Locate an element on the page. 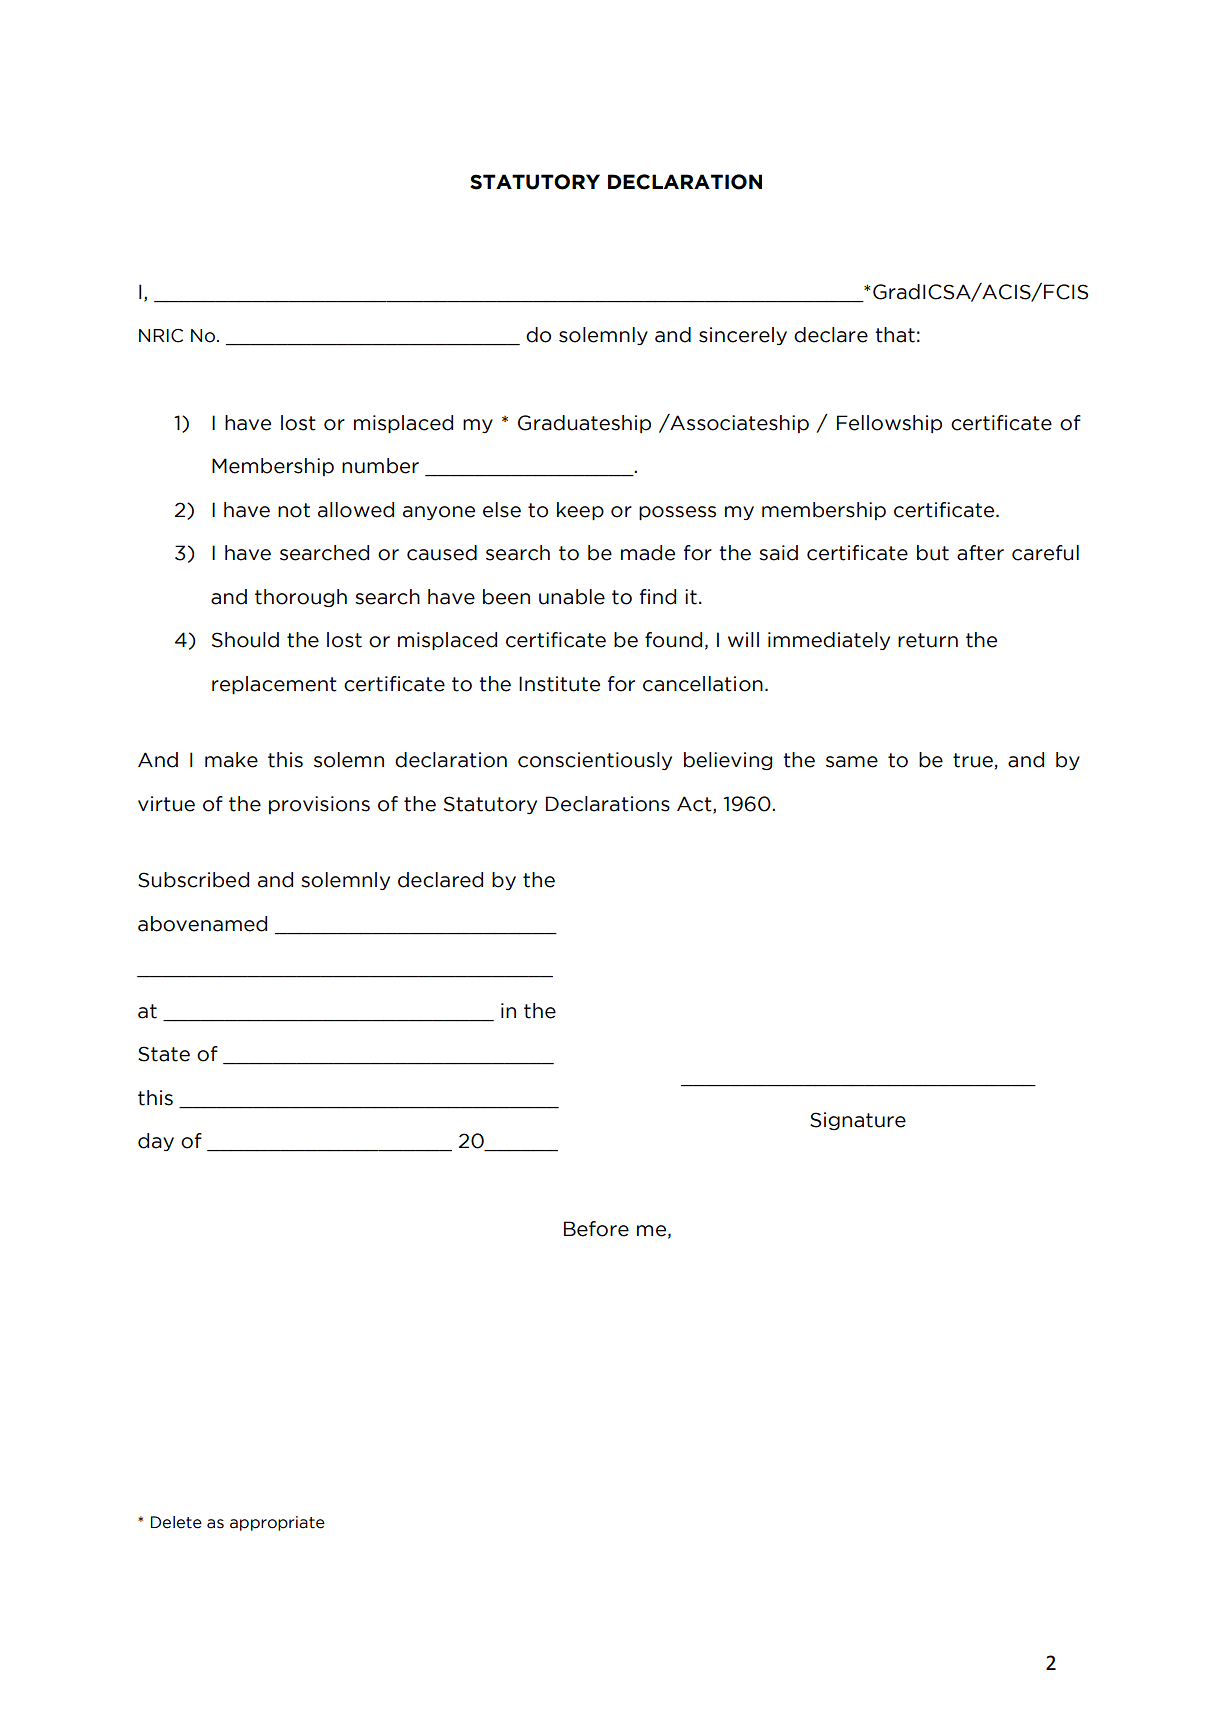 Image resolution: width=1212 pixels, height=1714 pixels. sincerely is located at coordinates (743, 336).
